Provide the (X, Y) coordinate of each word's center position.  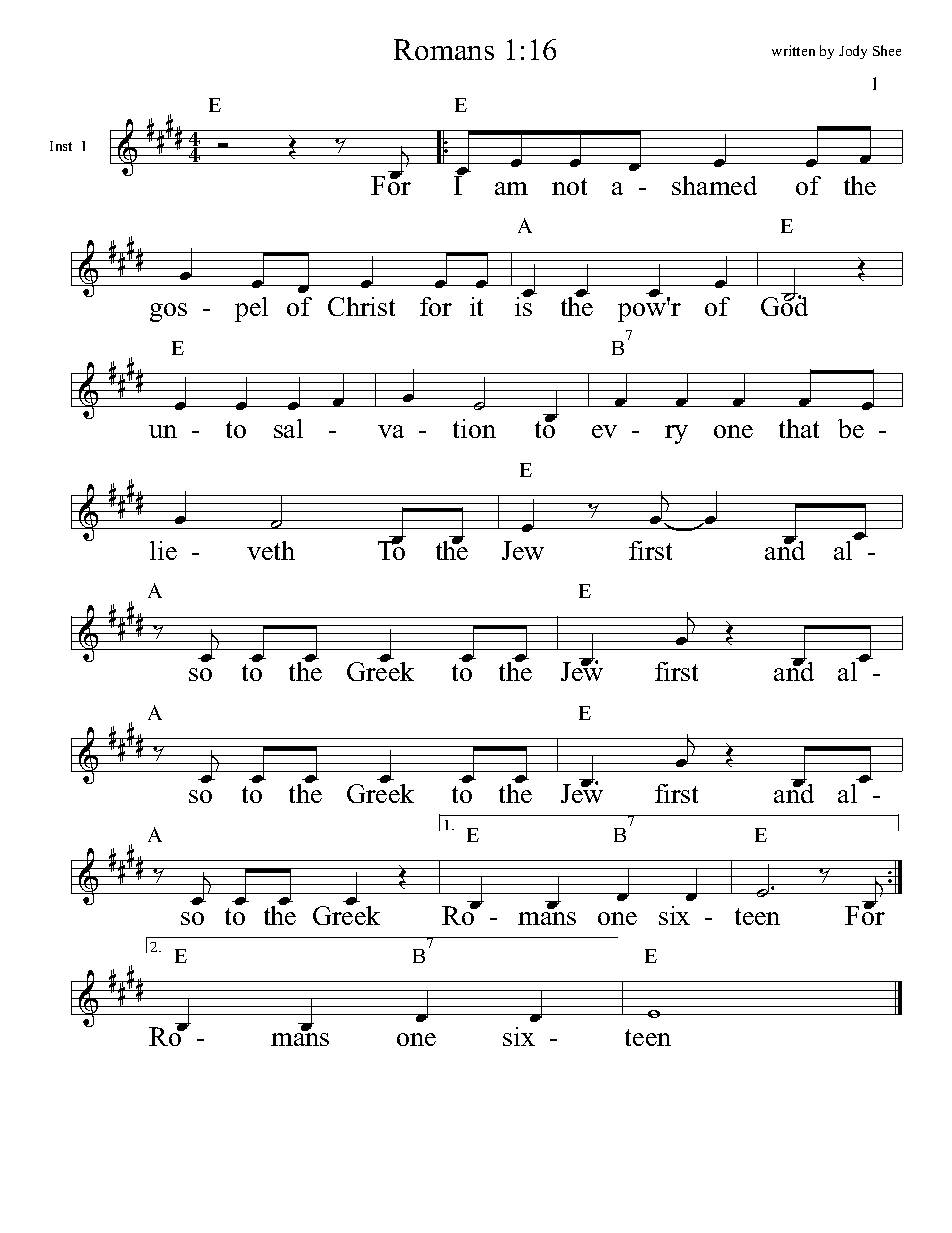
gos (168, 312)
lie (163, 550)
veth (271, 550)
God (784, 305)
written (793, 50)
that (799, 428)
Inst (61, 146)
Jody (853, 52)
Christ (361, 306)
